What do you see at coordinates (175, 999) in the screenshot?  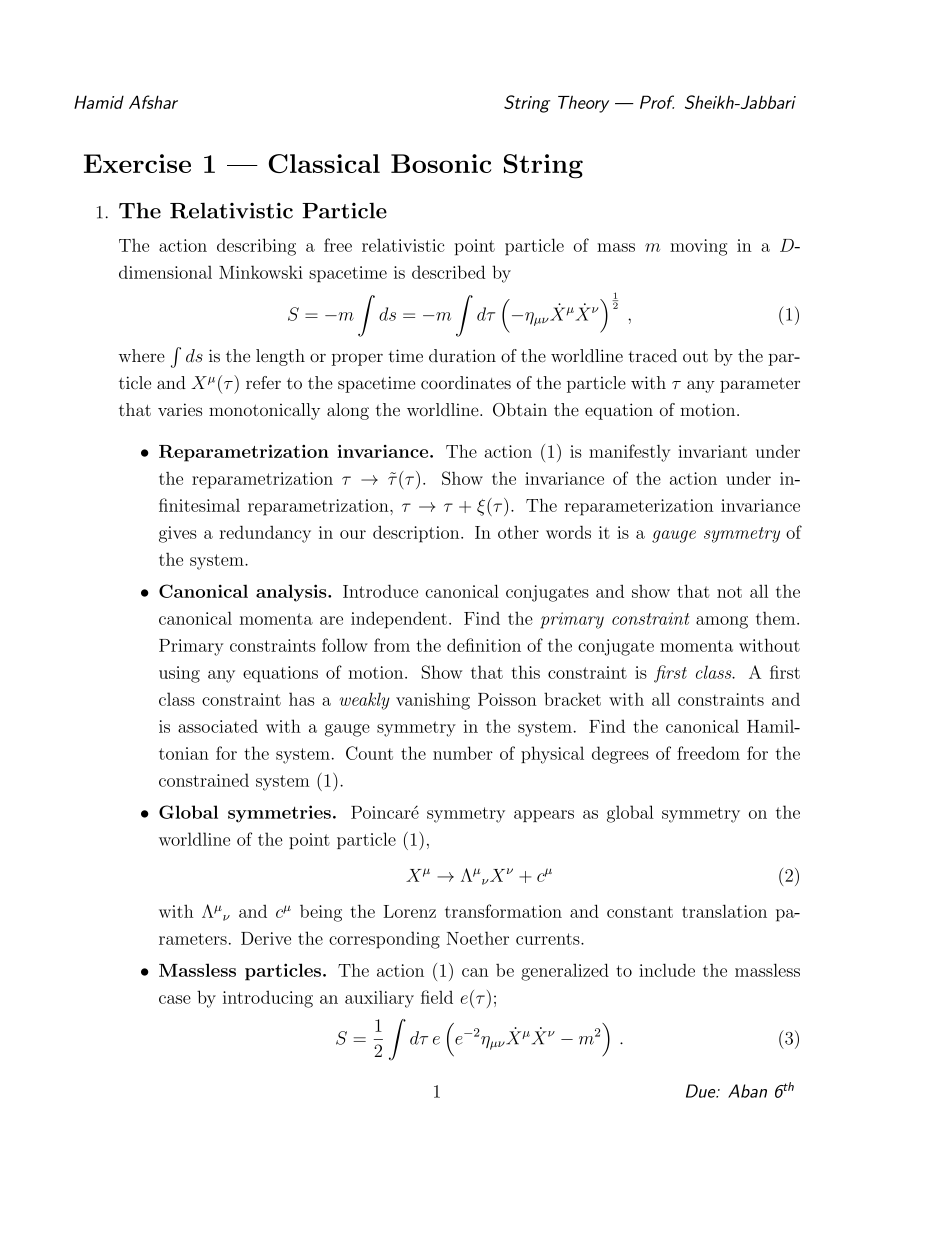 I see `case` at bounding box center [175, 999].
